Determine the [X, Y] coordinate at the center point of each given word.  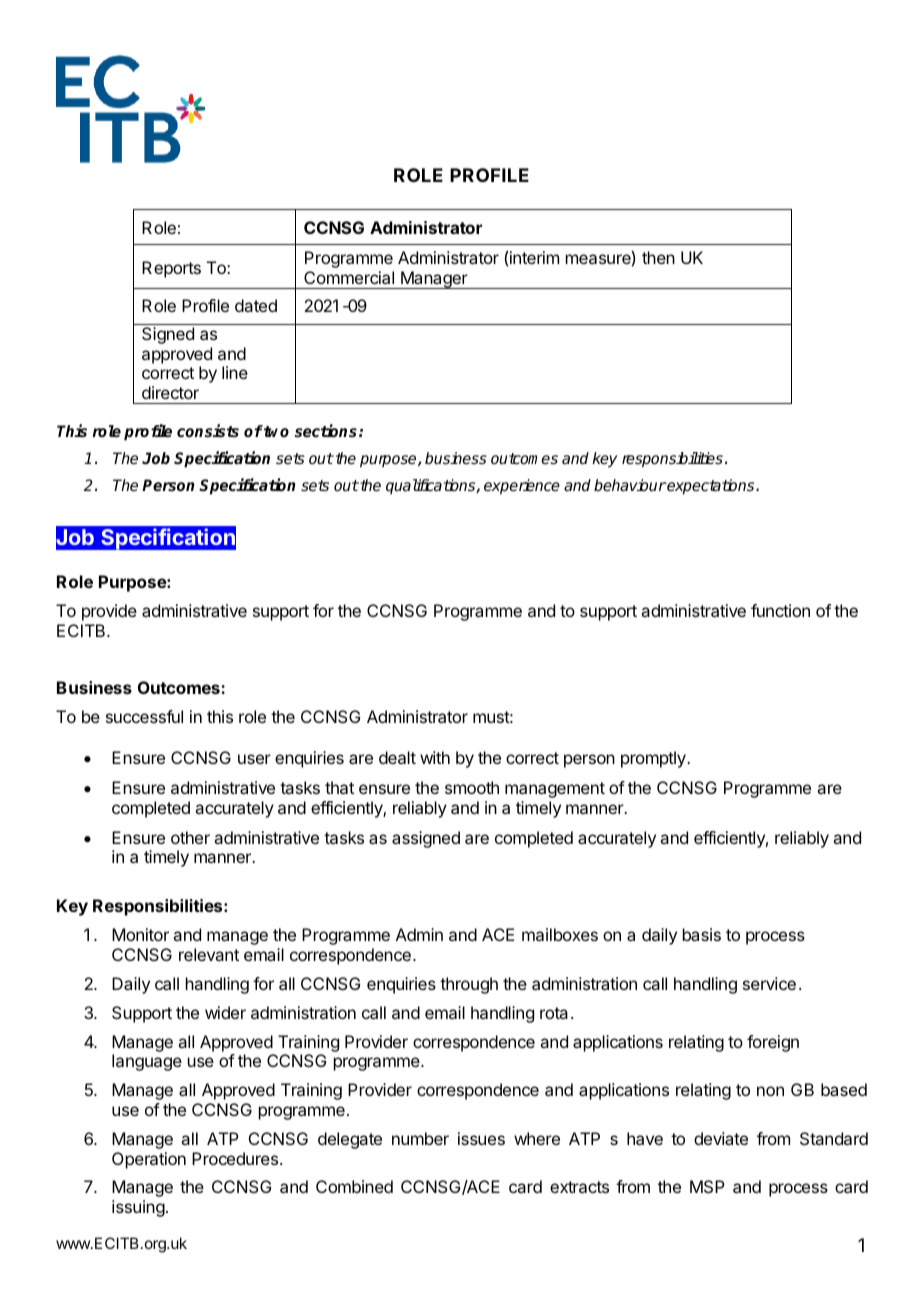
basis [702, 934]
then [658, 257]
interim [534, 257]
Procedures [235, 1158]
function [780, 610]
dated [256, 305]
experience [522, 487]
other [190, 837]
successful [144, 716]
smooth [472, 787]
